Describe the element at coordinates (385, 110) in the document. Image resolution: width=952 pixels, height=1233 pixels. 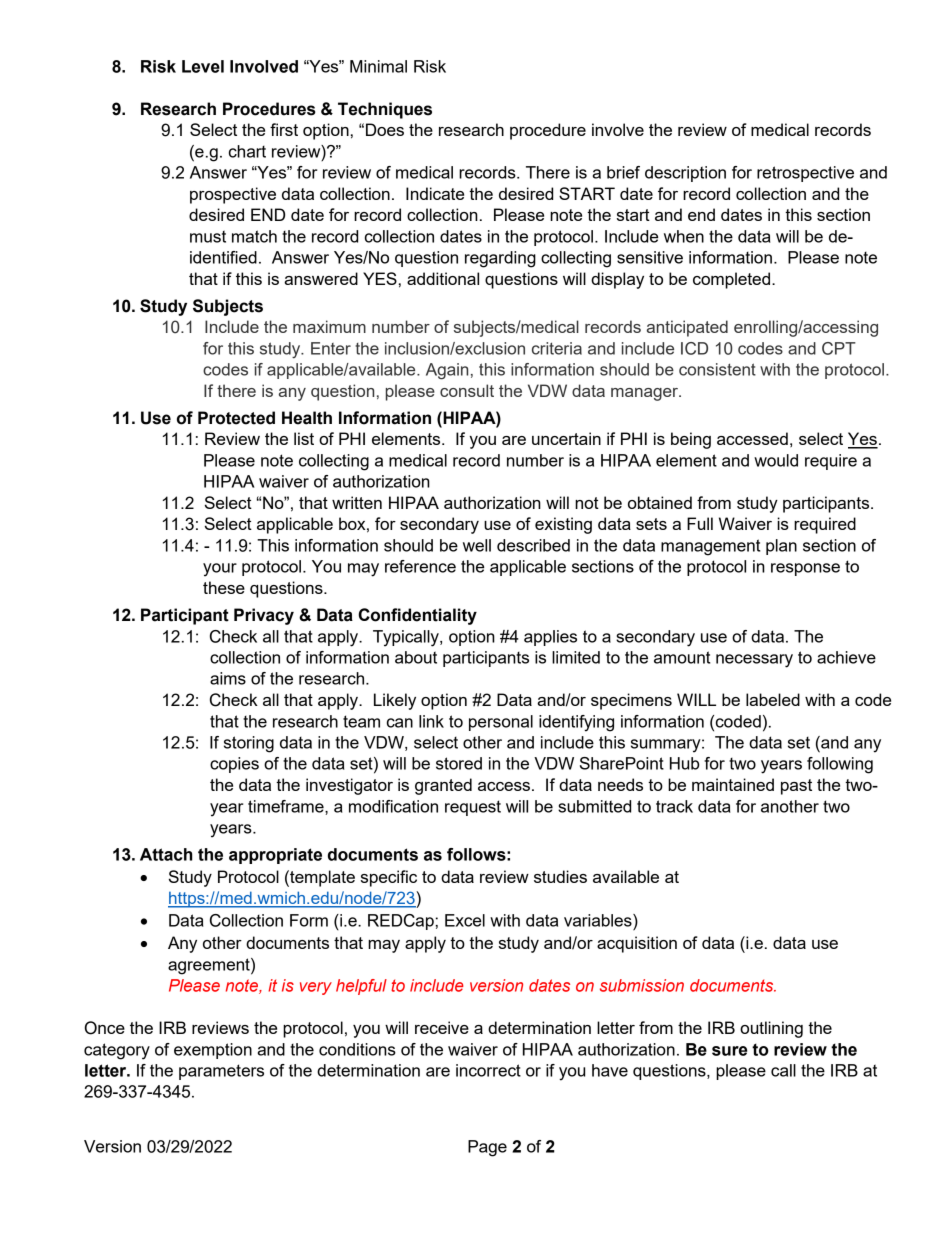
I see `Techniques` at that location.
